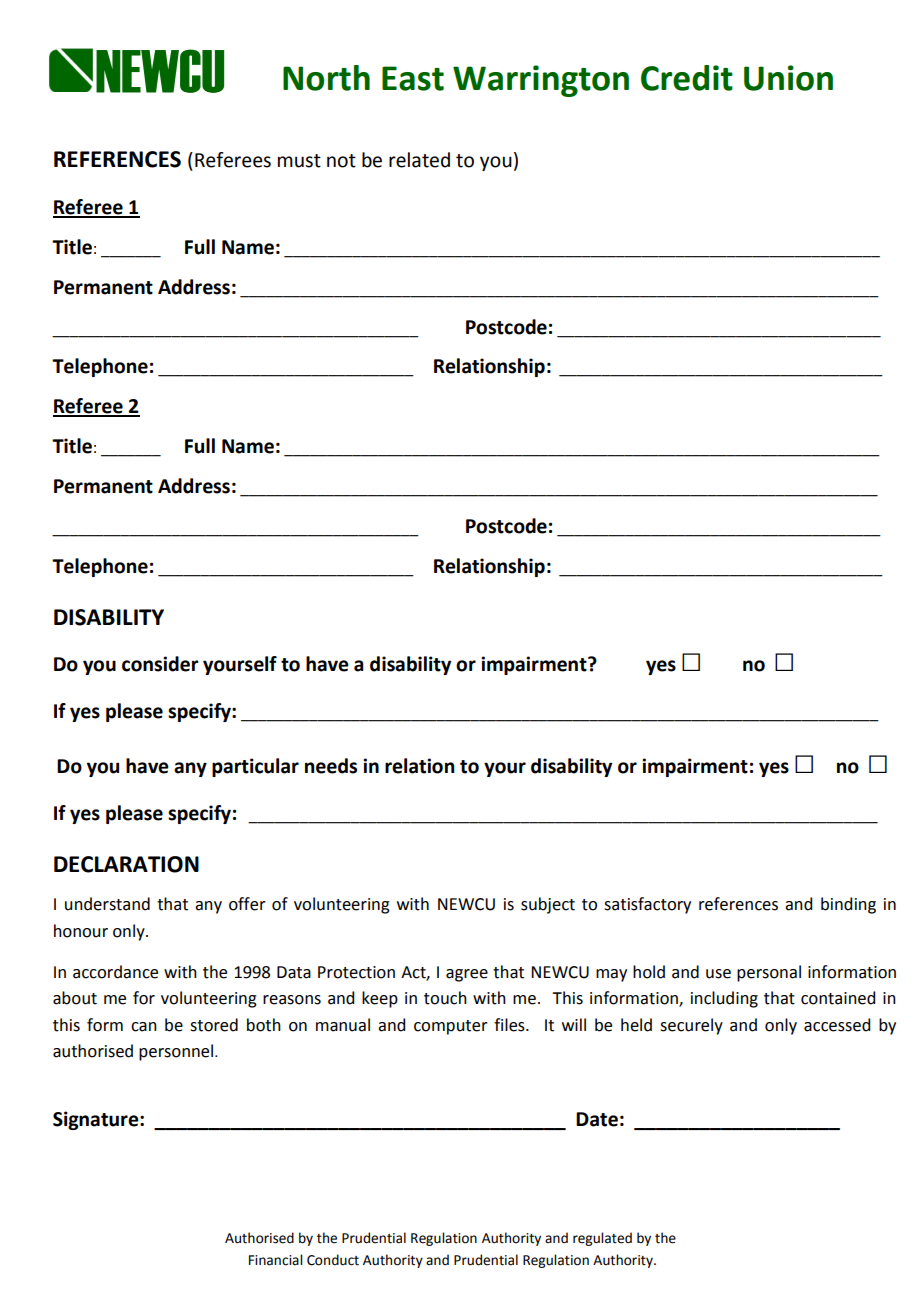  Describe the element at coordinates (602, 1239) in the image. I see `regulated` at that location.
